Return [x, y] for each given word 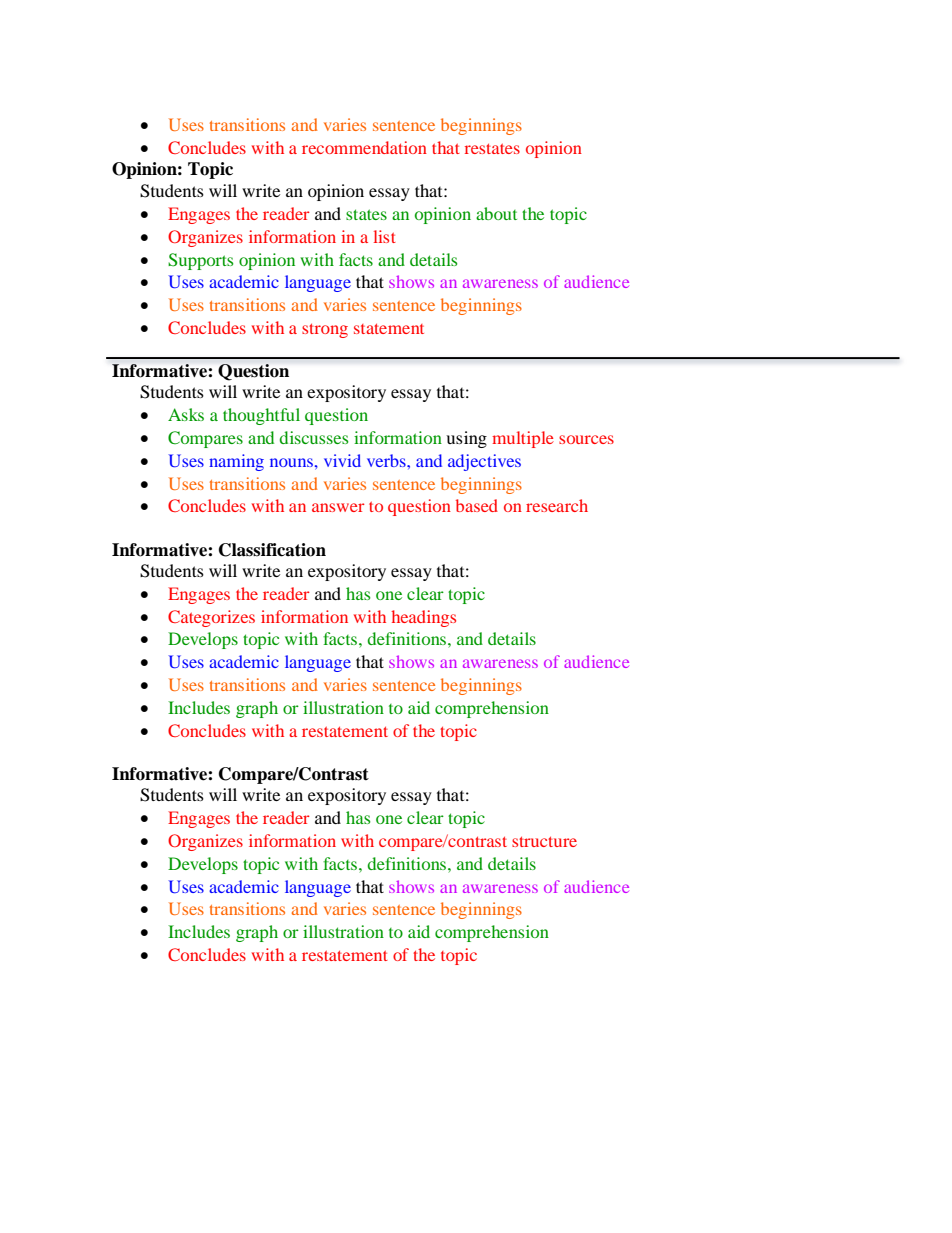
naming [236, 462]
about [496, 213]
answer [338, 507]
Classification [272, 550]
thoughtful [261, 416]
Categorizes [211, 618]
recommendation [364, 147]
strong [325, 331]
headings [423, 618]
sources [586, 439]
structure [544, 842]
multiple [523, 439]
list [385, 236]
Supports [200, 261]
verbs [387, 460]
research [557, 505]
